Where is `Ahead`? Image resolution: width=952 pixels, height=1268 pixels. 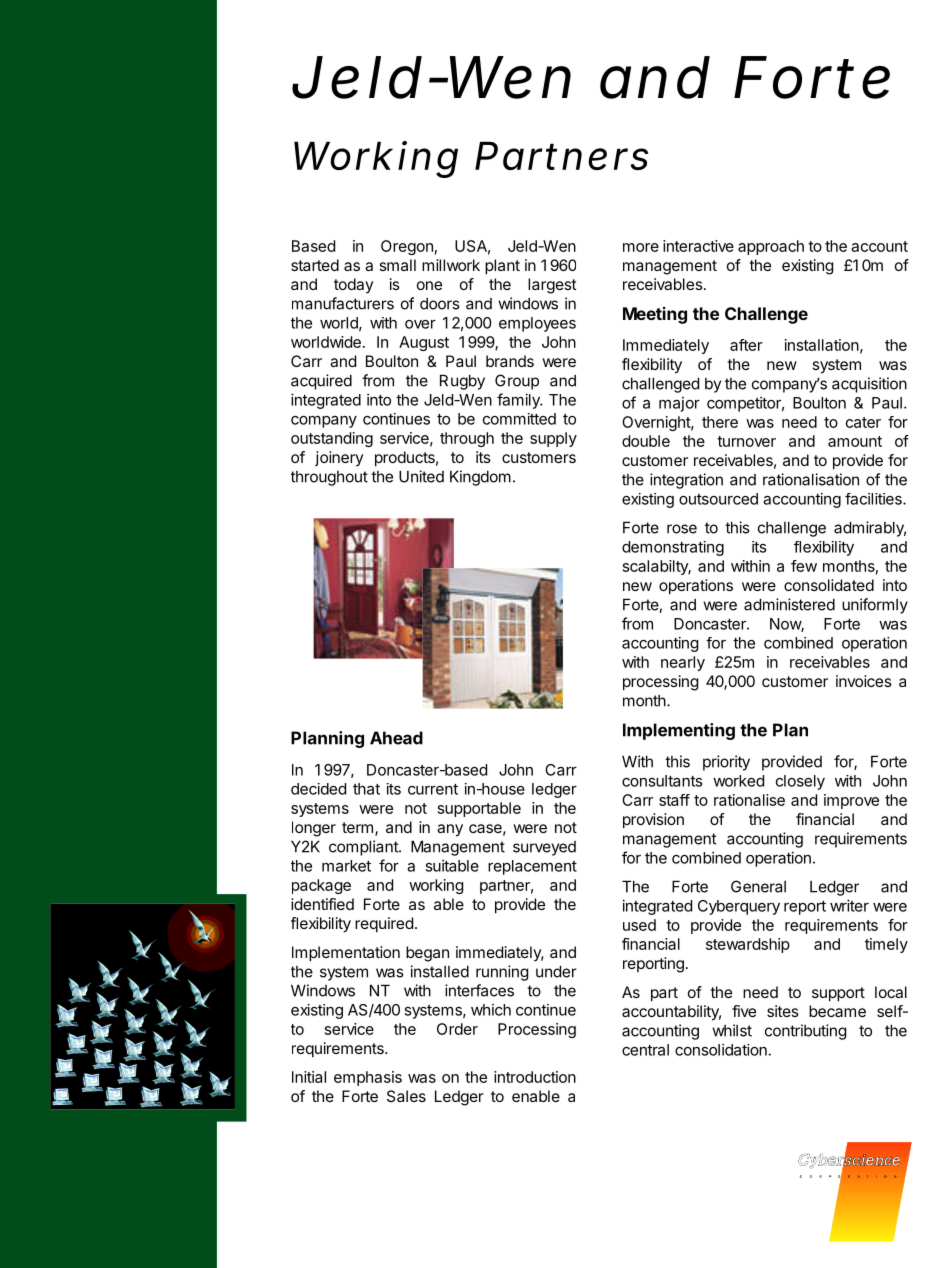
Ahead is located at coordinates (396, 738).
